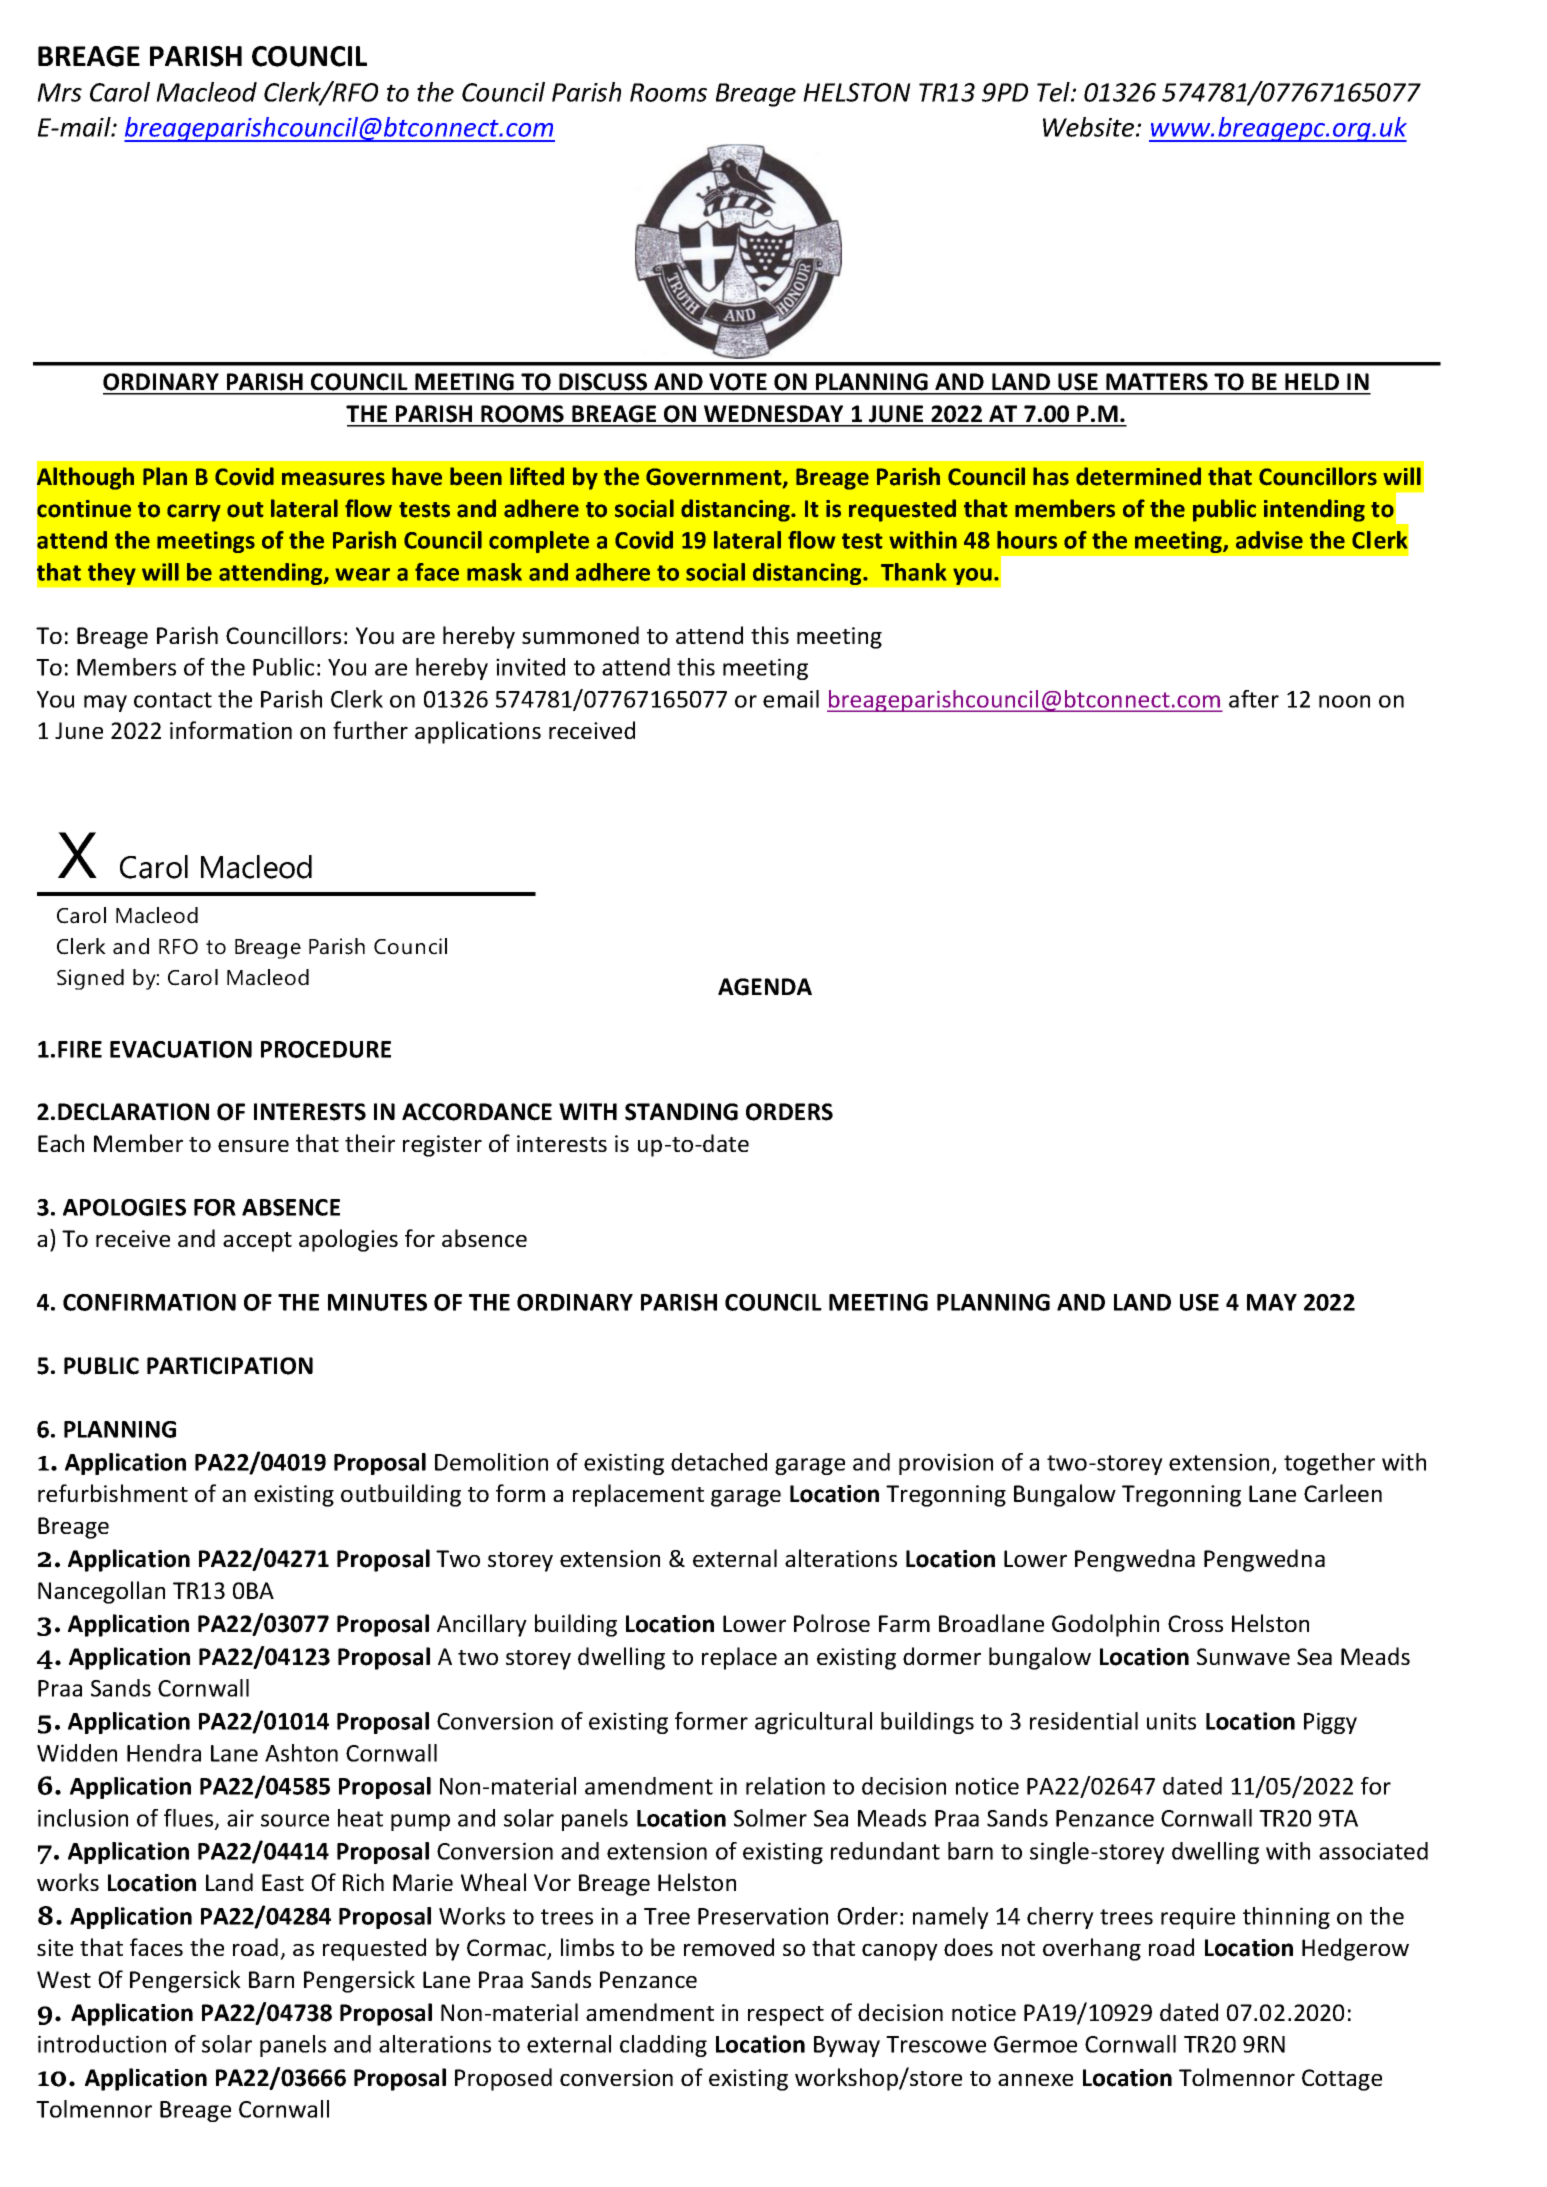 Image resolution: width=1547 pixels, height=2187 pixels. What do you see at coordinates (1138, 476) in the image?
I see `determined` at bounding box center [1138, 476].
